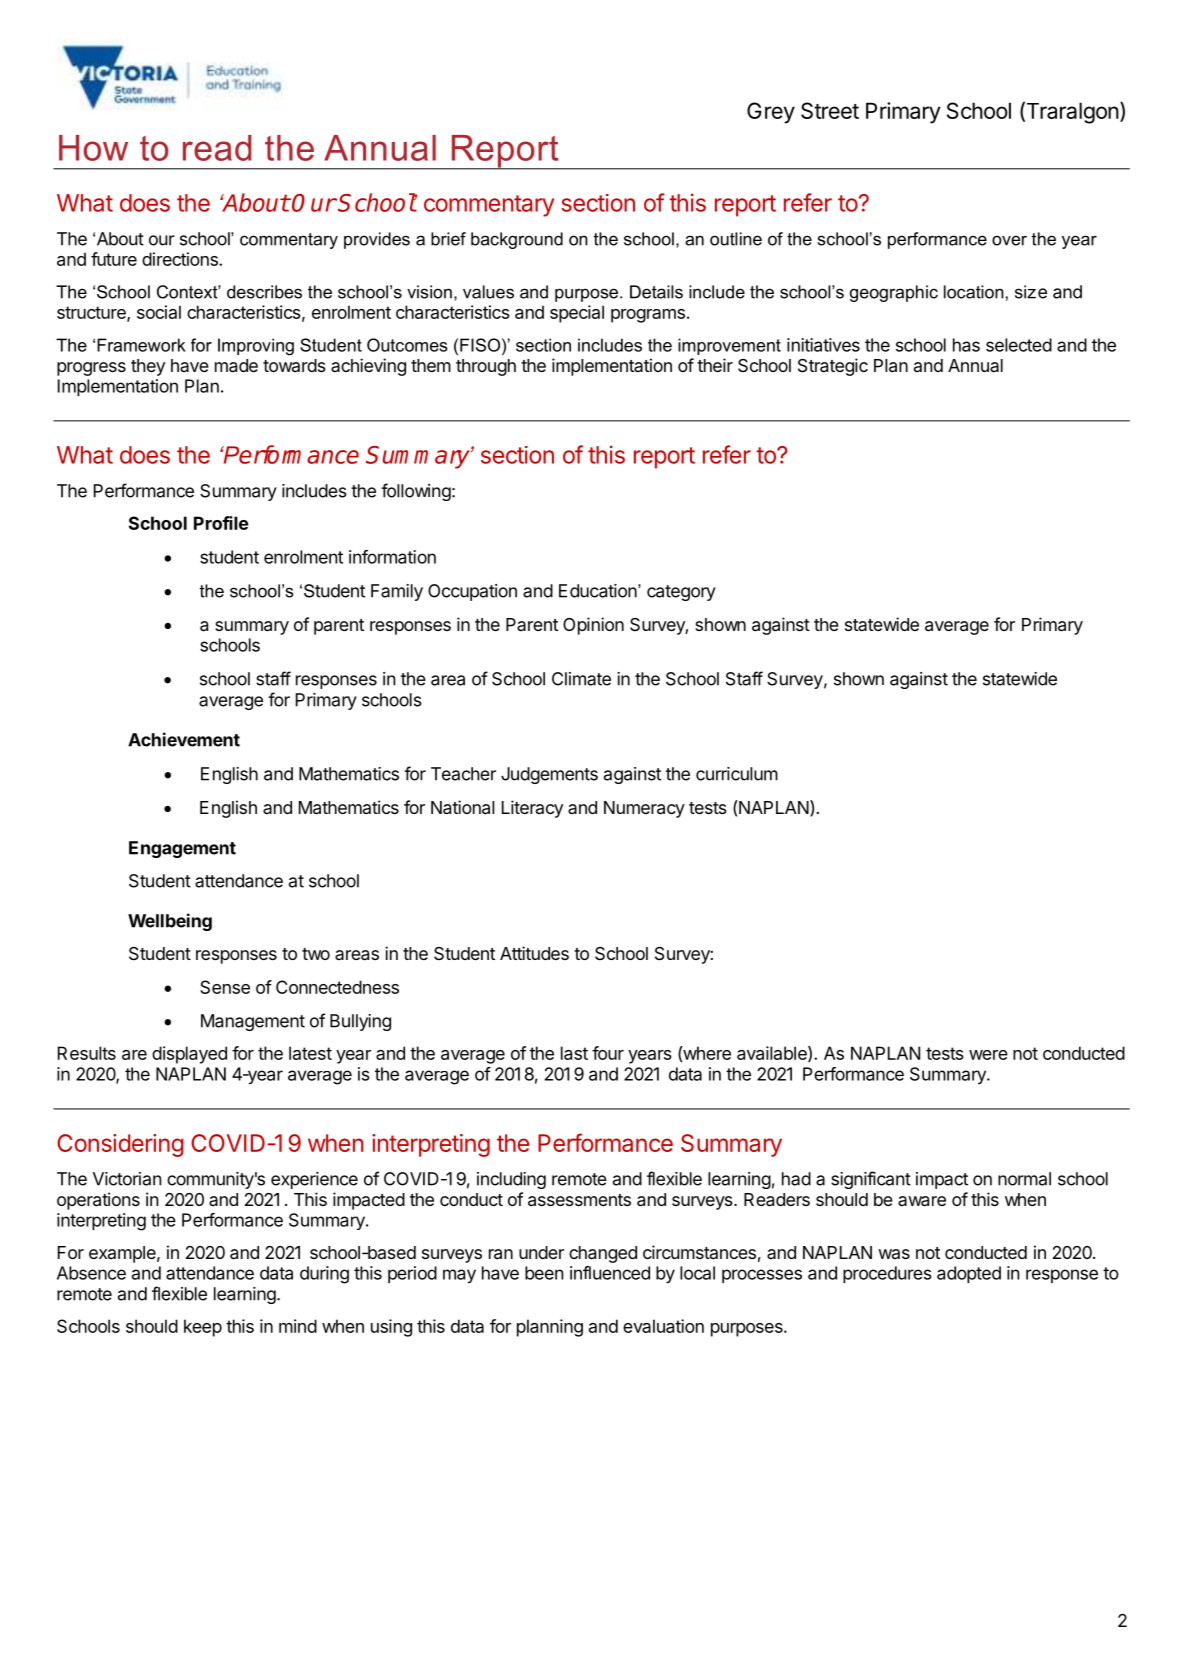 The height and width of the screenshot is (1675, 1183). I want to click on keep, so click(203, 1328).
